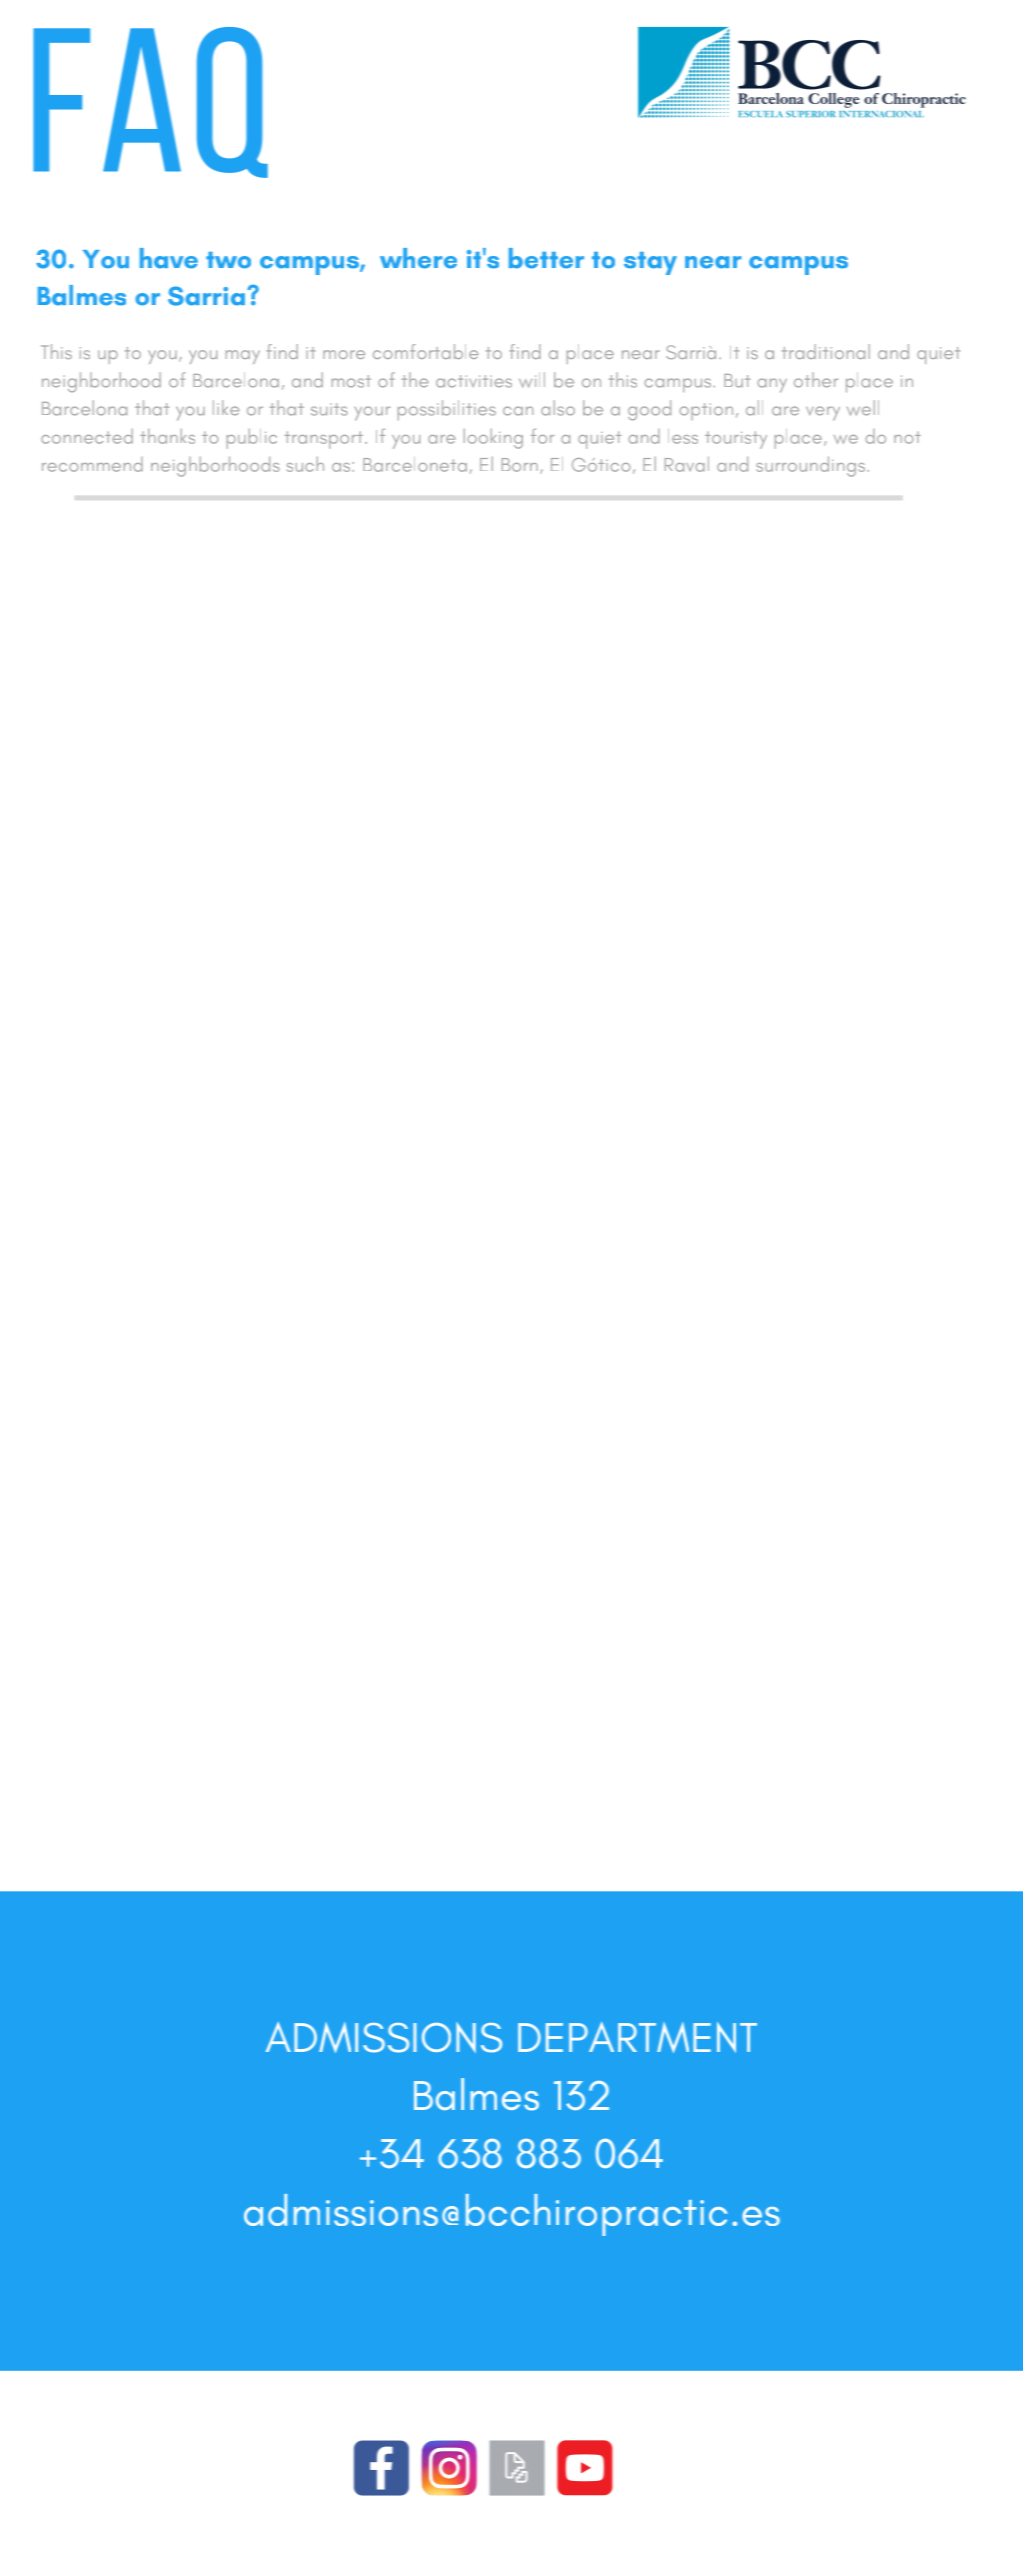 The height and width of the screenshot is (2557, 1023). I want to click on recommend, so click(92, 464).
